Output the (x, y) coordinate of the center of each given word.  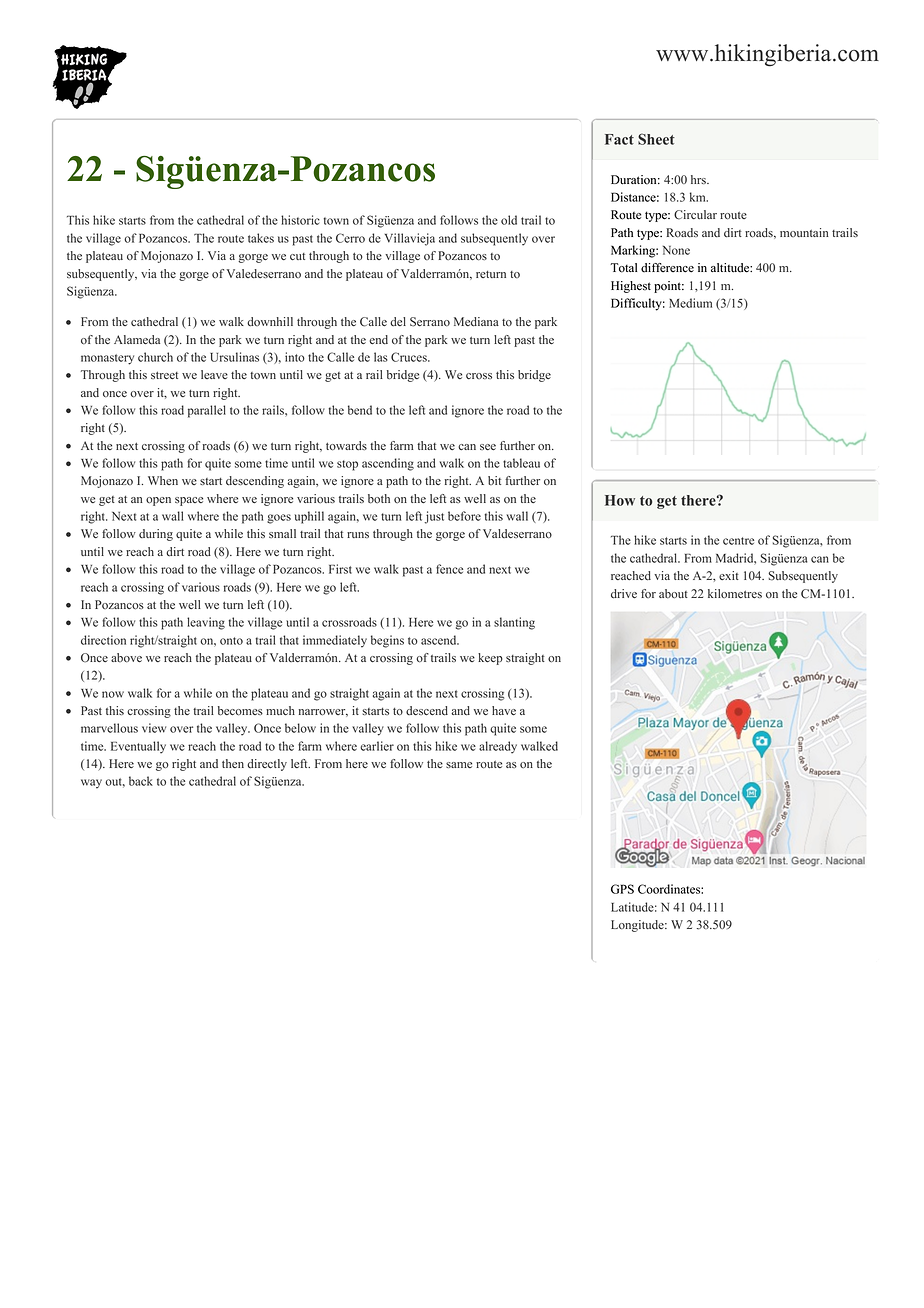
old (509, 220)
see (488, 447)
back (141, 781)
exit (729, 575)
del (398, 322)
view (154, 728)
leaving (206, 623)
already (498, 747)
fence (449, 569)
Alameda (137, 340)
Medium (690, 303)
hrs (699, 179)
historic (300, 220)
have (504, 710)
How (620, 500)
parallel (207, 411)
